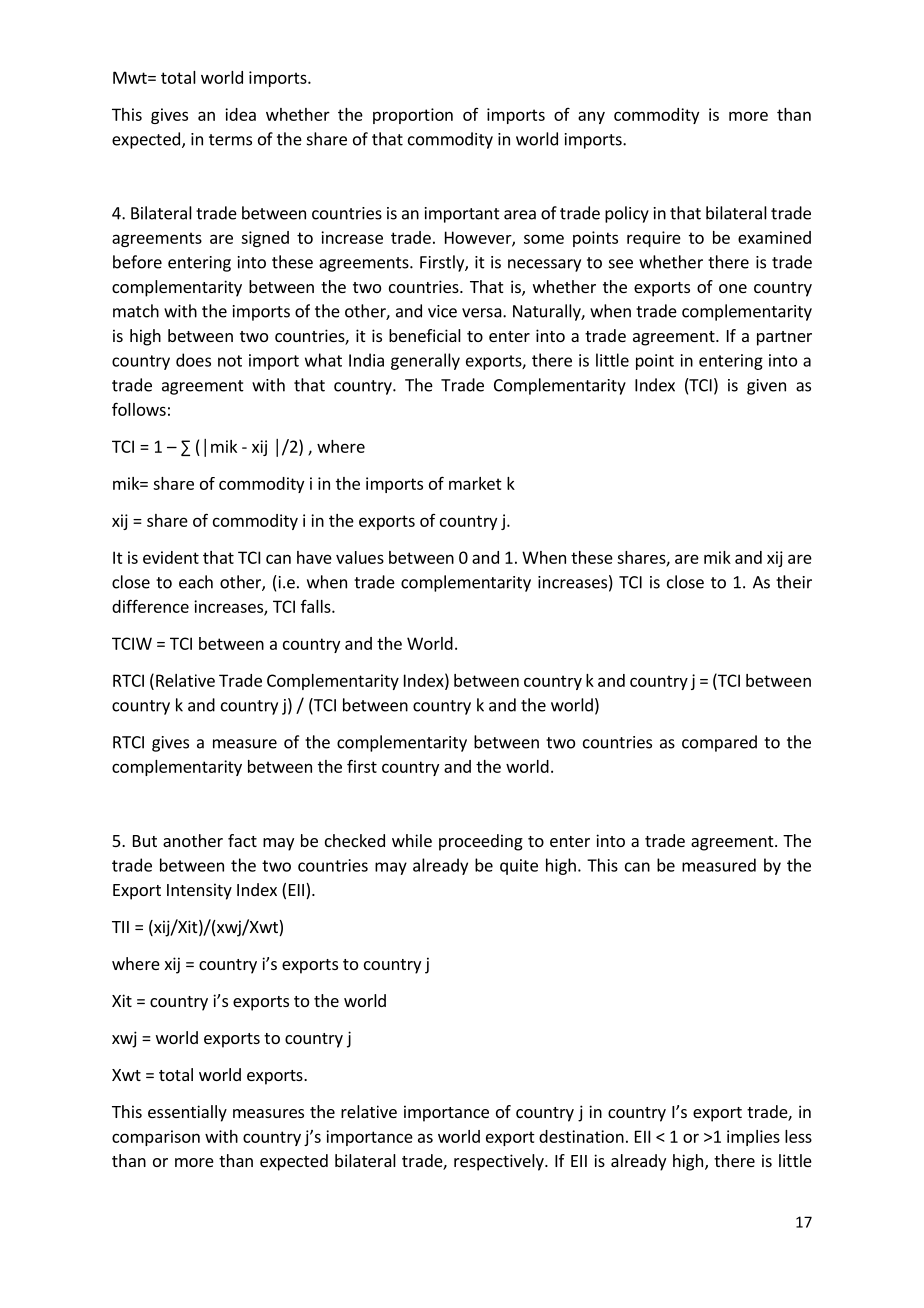  Describe the element at coordinates (360, 557) in the screenshot. I see `values` at that location.
